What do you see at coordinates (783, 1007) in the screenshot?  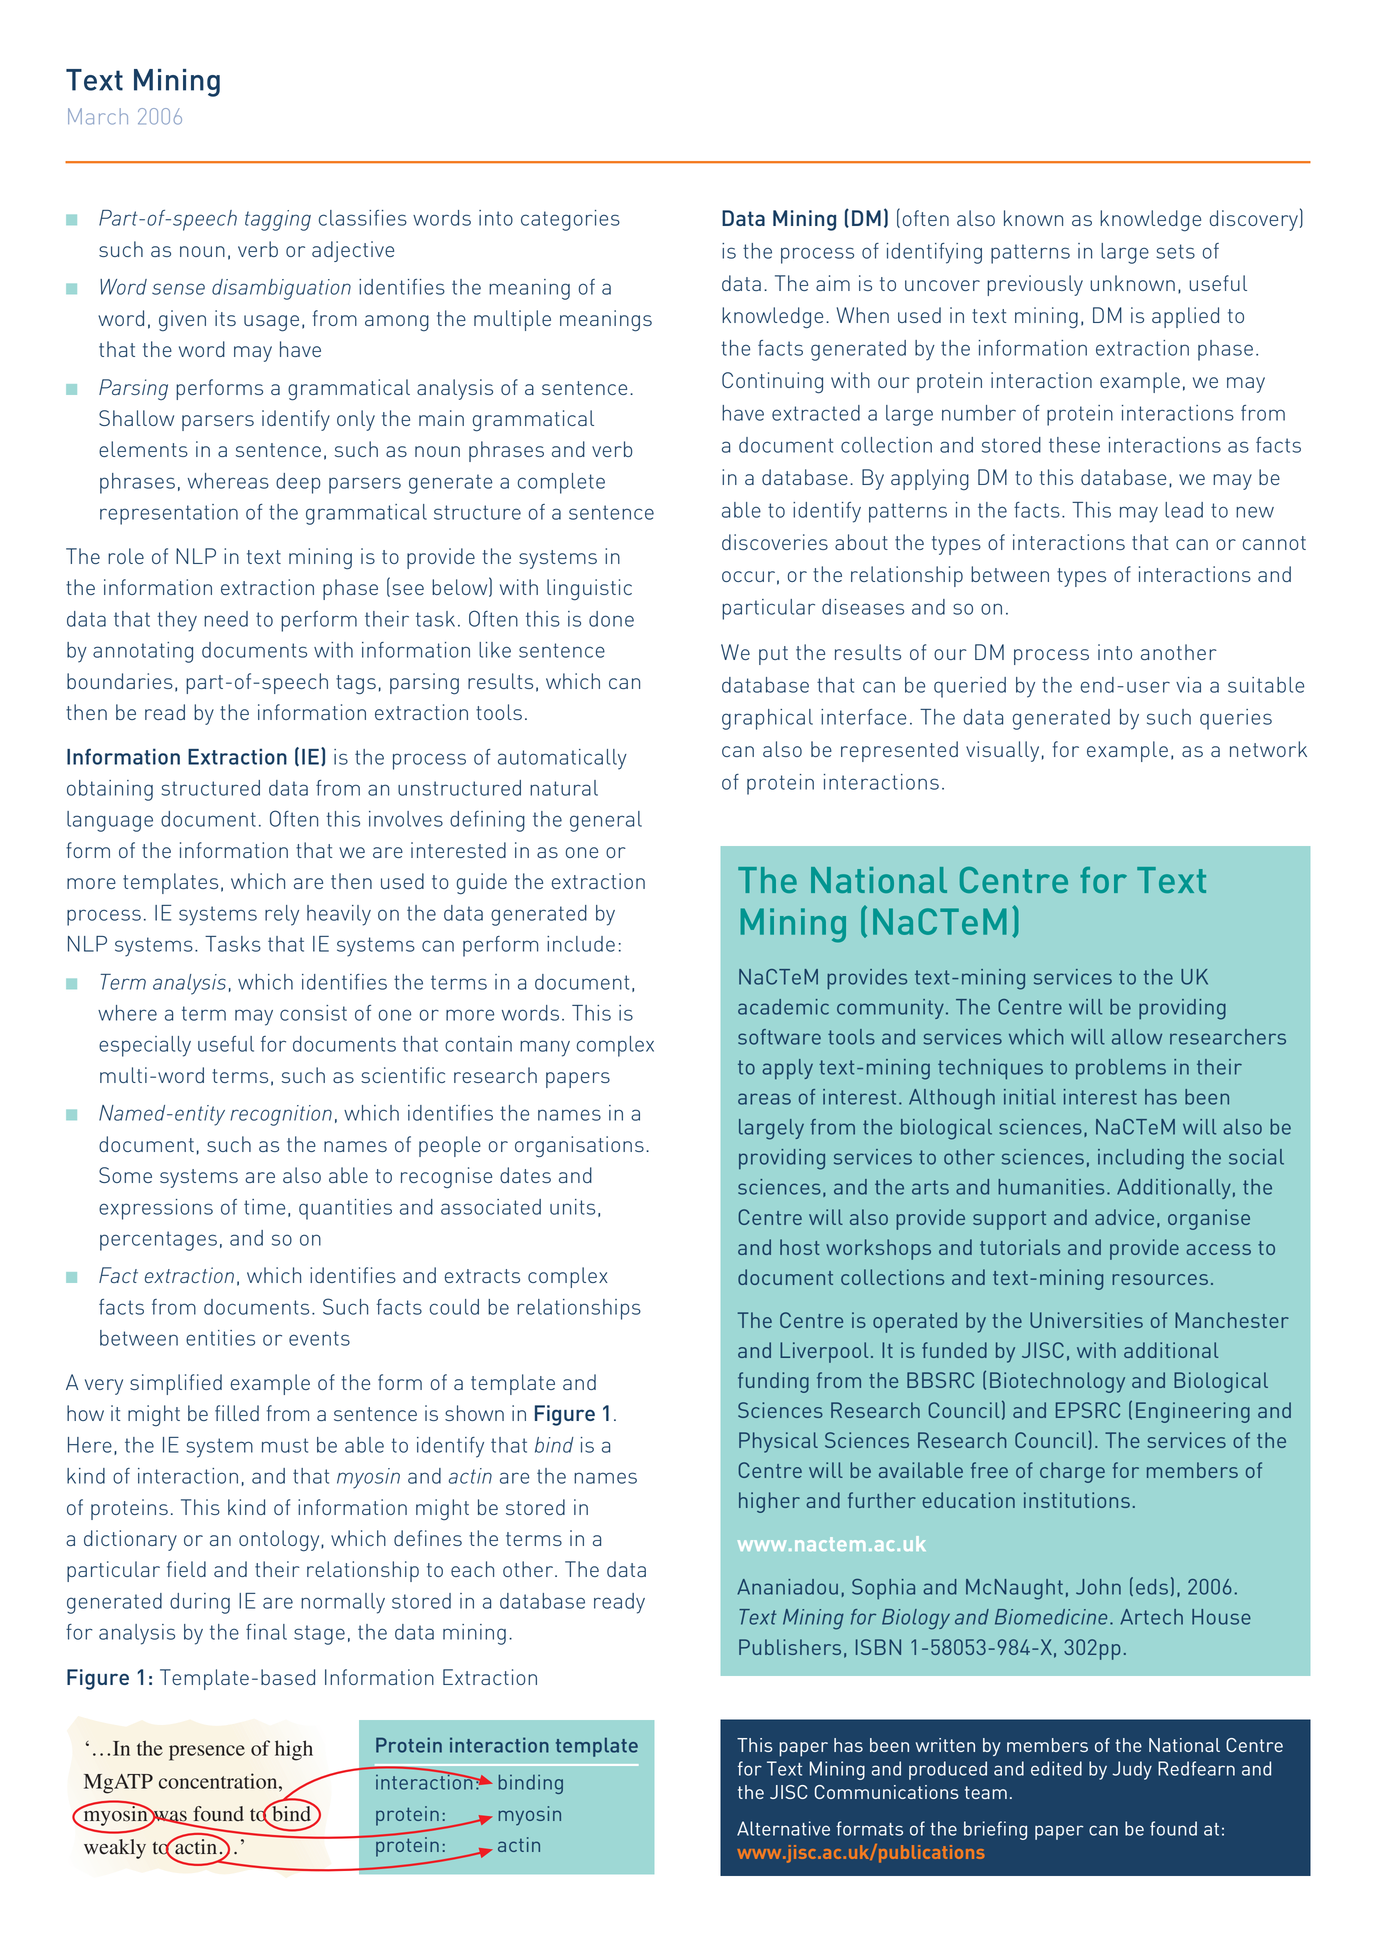 I see `academic` at bounding box center [783, 1007].
